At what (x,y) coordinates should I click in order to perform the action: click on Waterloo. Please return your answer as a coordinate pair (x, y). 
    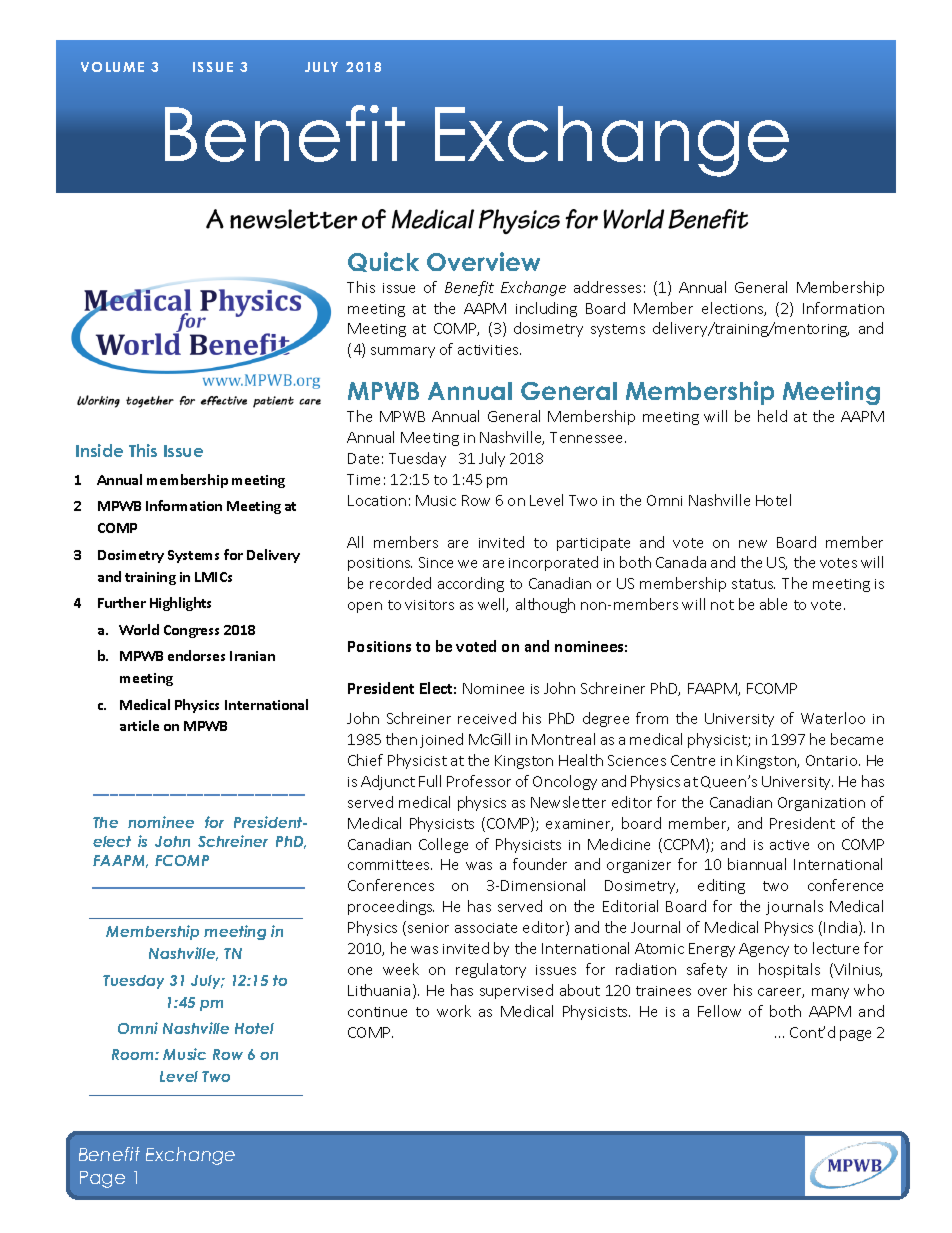
    Looking at the image, I should click on (833, 718).
